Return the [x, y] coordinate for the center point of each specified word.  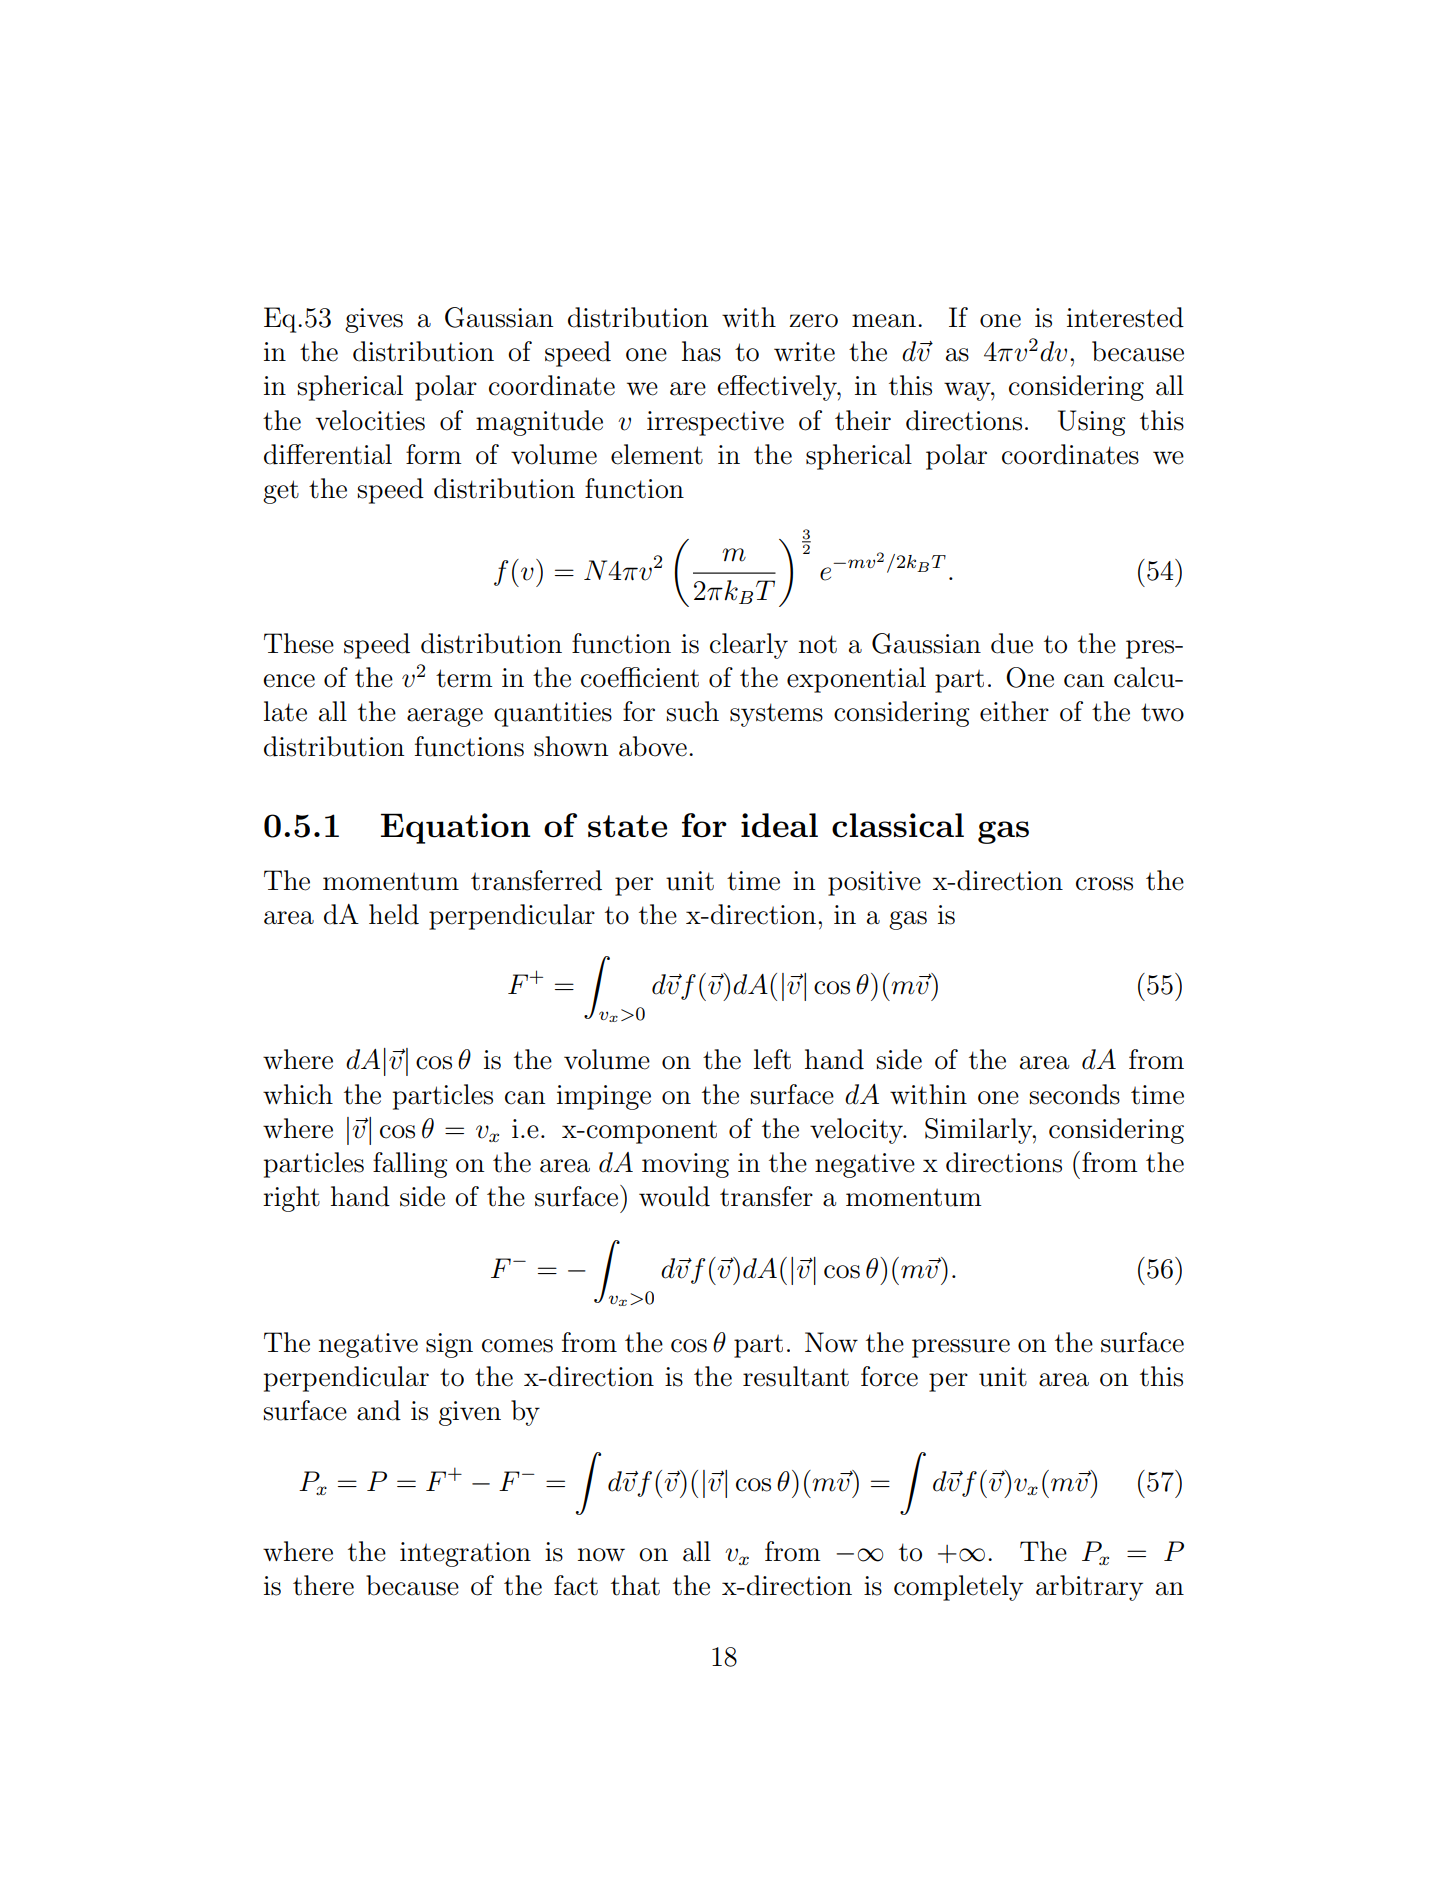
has [701, 351]
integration [465, 1554]
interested [1125, 317]
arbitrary [1089, 1588]
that [635, 1585]
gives [374, 320]
